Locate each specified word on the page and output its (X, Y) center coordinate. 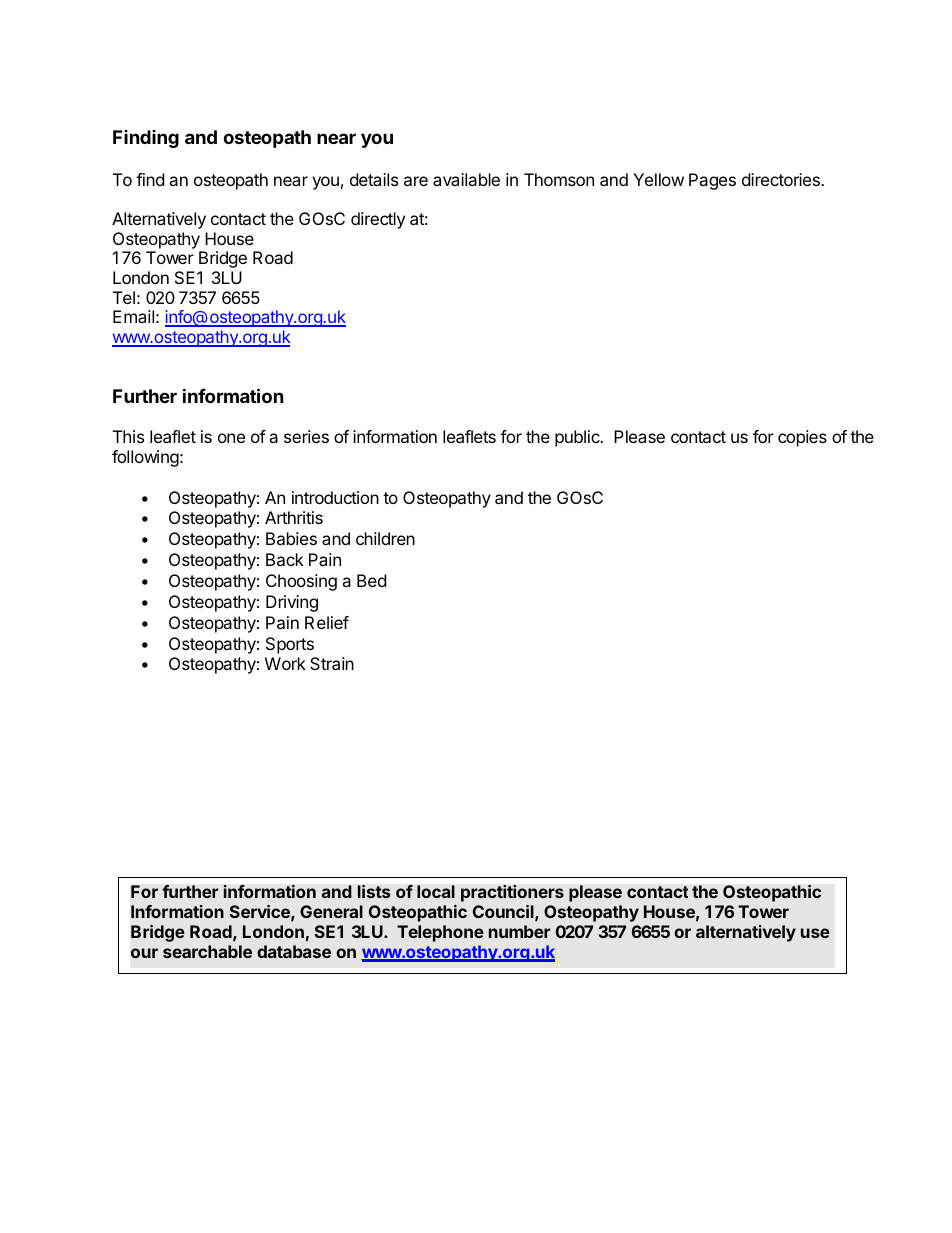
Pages (712, 181)
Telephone (440, 933)
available (466, 179)
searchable (207, 951)
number (519, 931)
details (374, 179)
